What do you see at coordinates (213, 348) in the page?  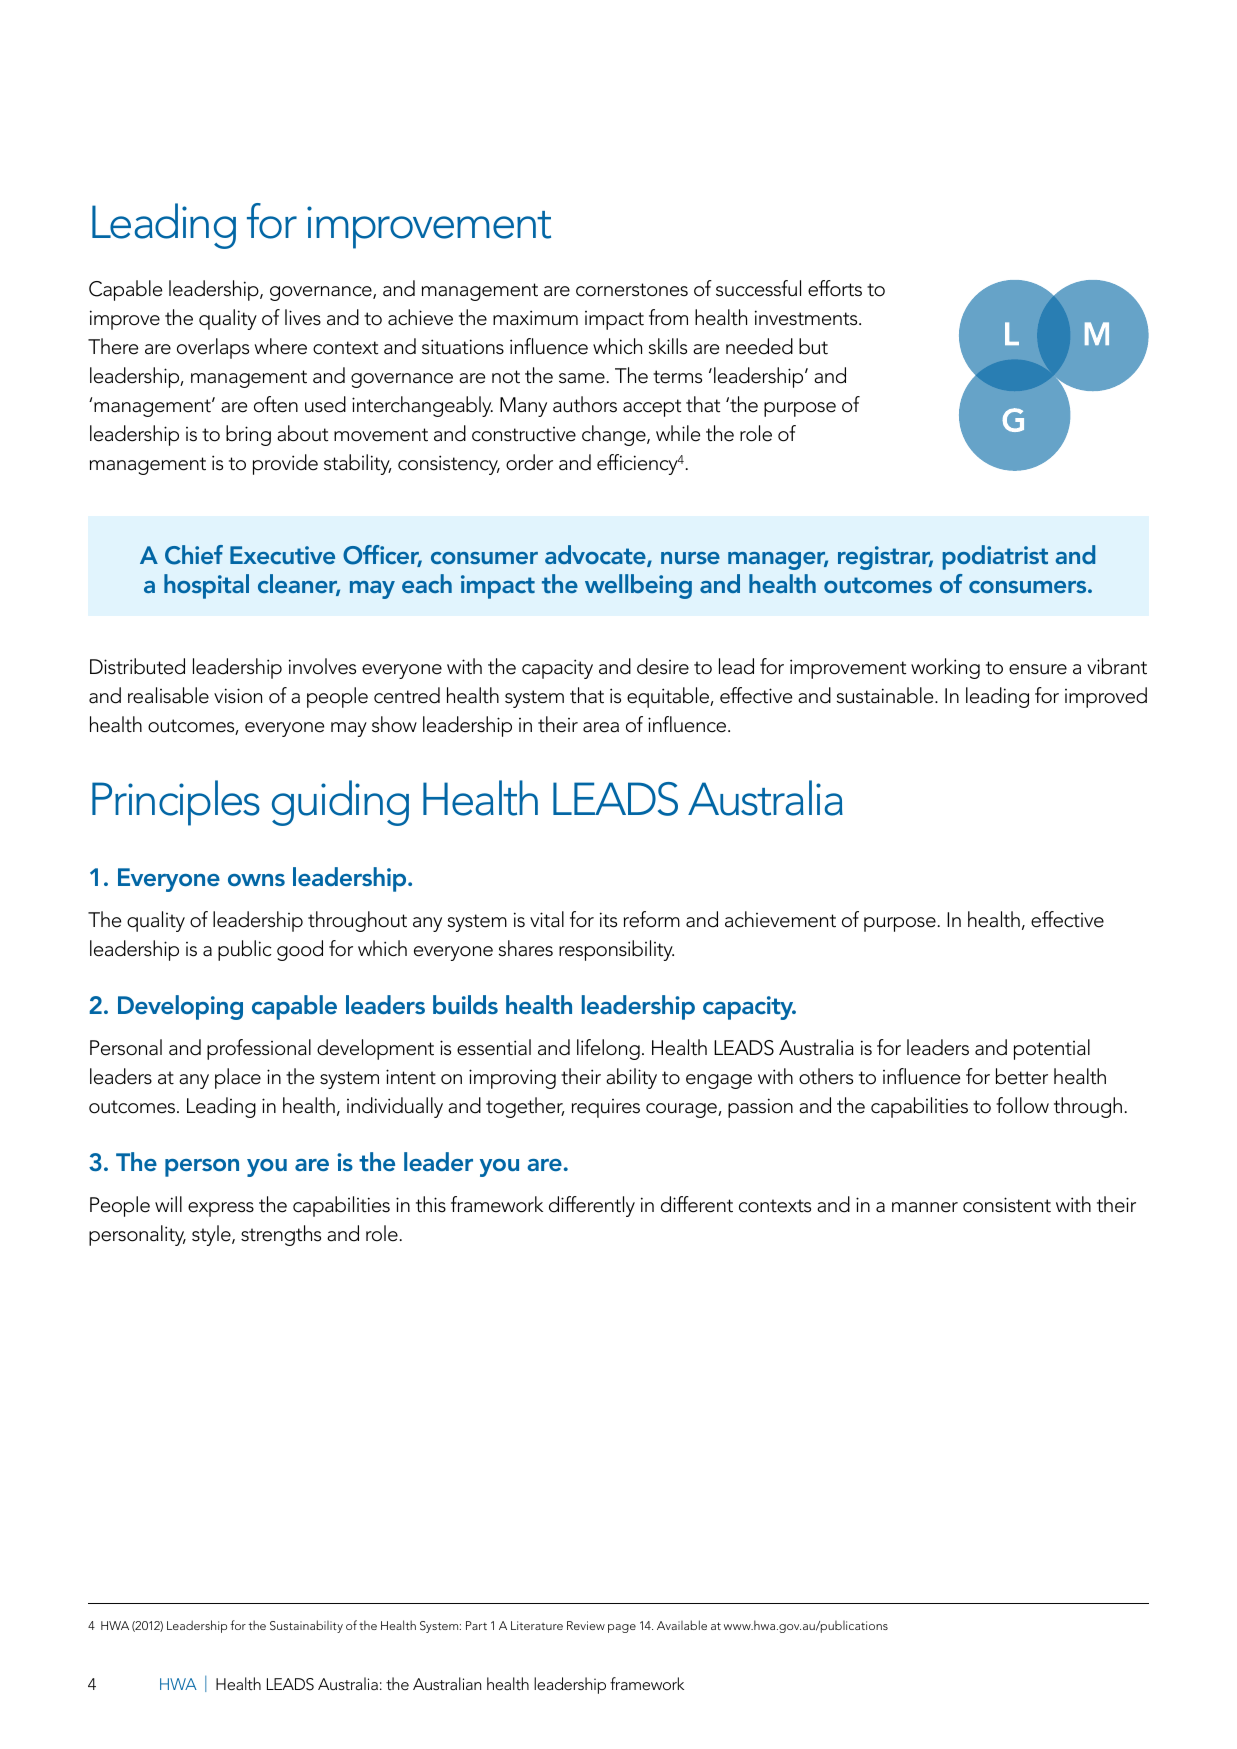 I see `overlaps` at bounding box center [213, 348].
